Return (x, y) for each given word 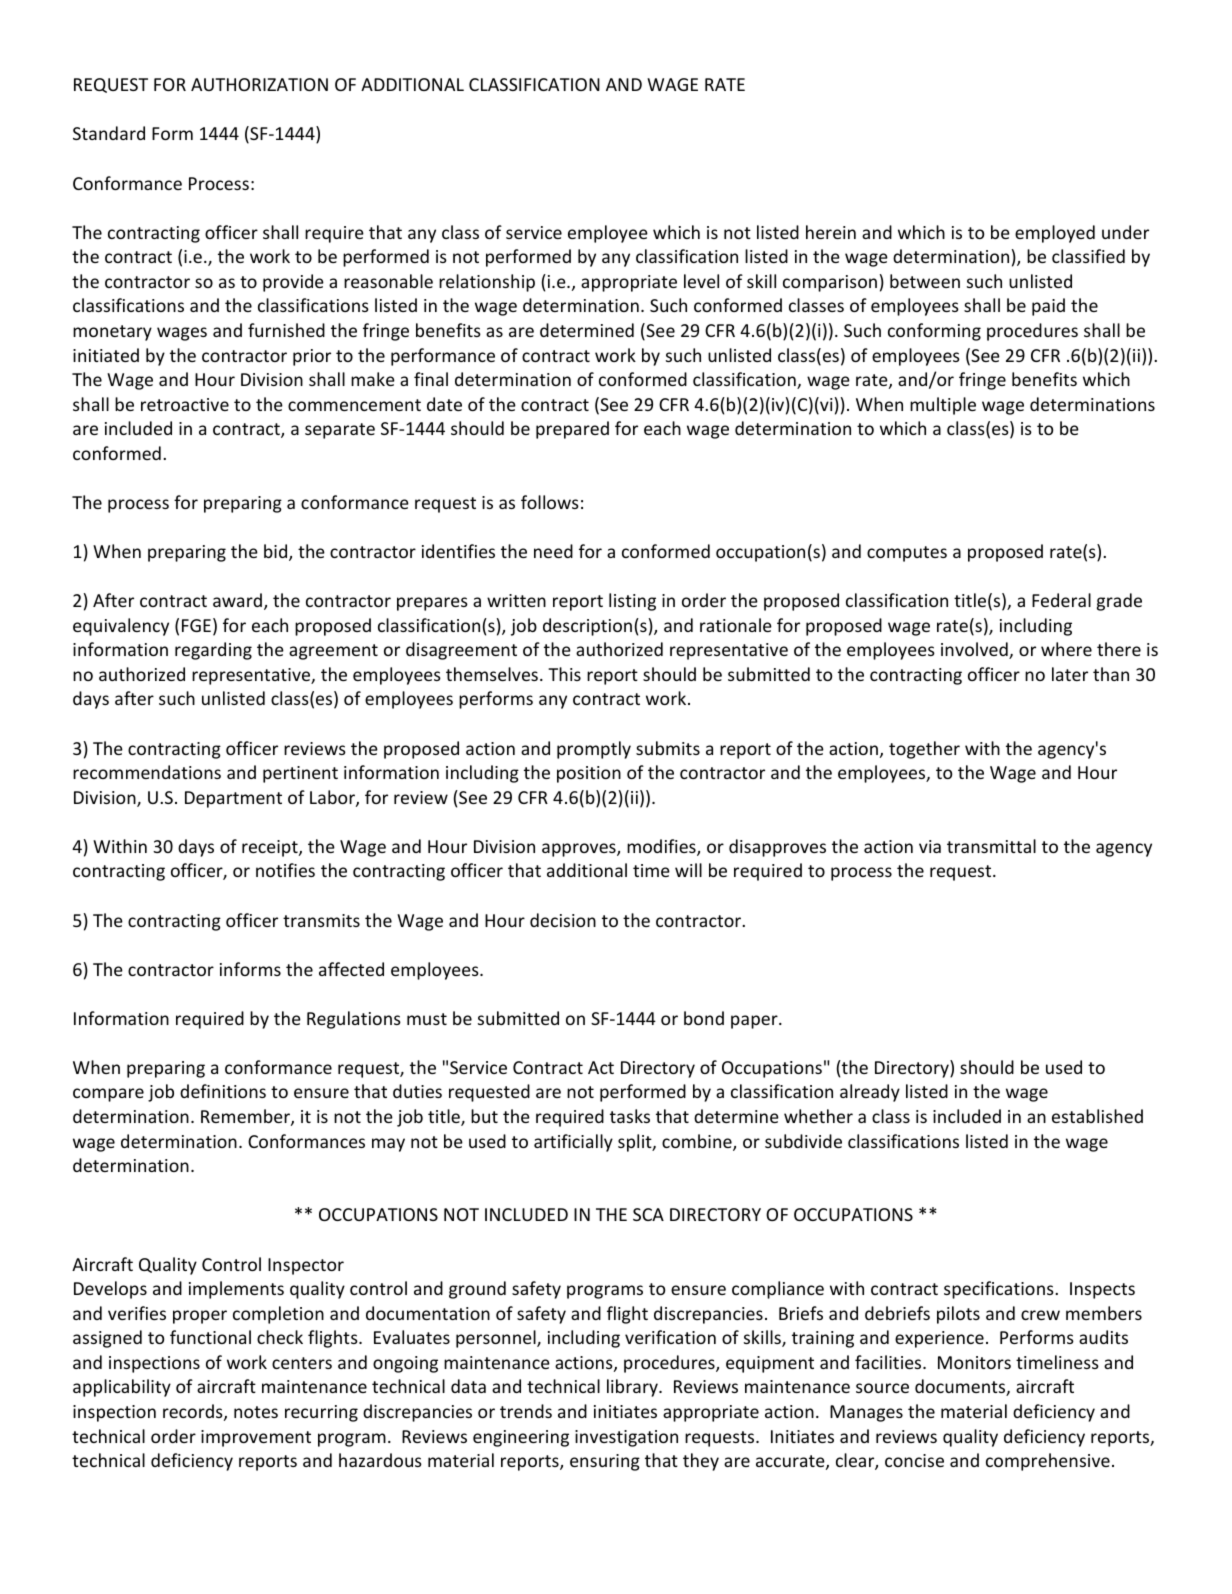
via (930, 846)
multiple (943, 406)
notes (256, 1412)
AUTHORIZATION (259, 84)
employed (1055, 234)
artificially (573, 1143)
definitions (223, 1091)
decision (563, 920)
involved (975, 650)
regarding (213, 651)
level (701, 281)
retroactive (185, 404)
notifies (285, 870)
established (1097, 1116)
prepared (572, 430)
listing (632, 602)
